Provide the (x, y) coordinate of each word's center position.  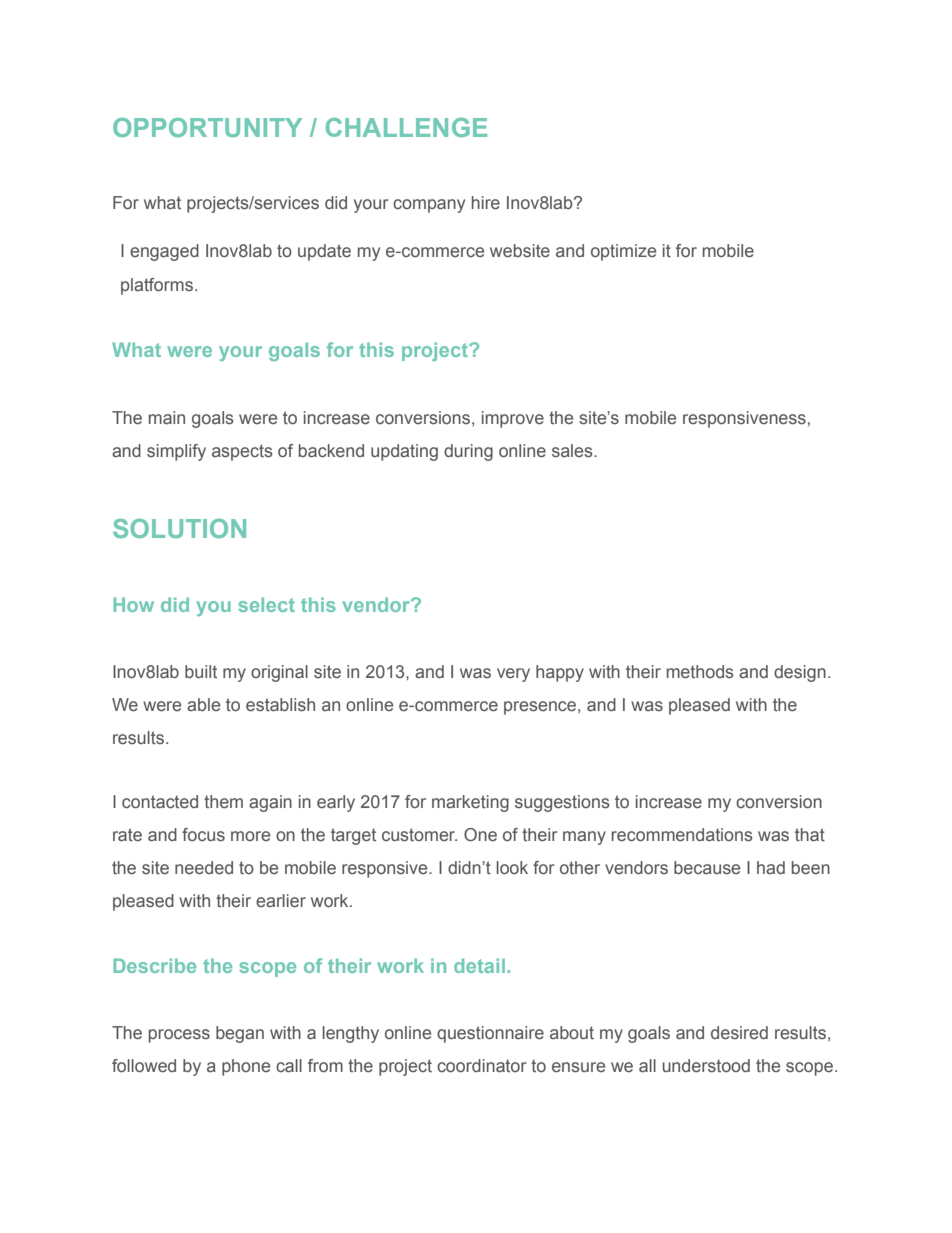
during (468, 452)
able (203, 704)
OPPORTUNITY (207, 127)
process (179, 1036)
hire (486, 203)
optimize (623, 252)
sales (573, 451)
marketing (470, 803)
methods (700, 672)
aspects (242, 452)
